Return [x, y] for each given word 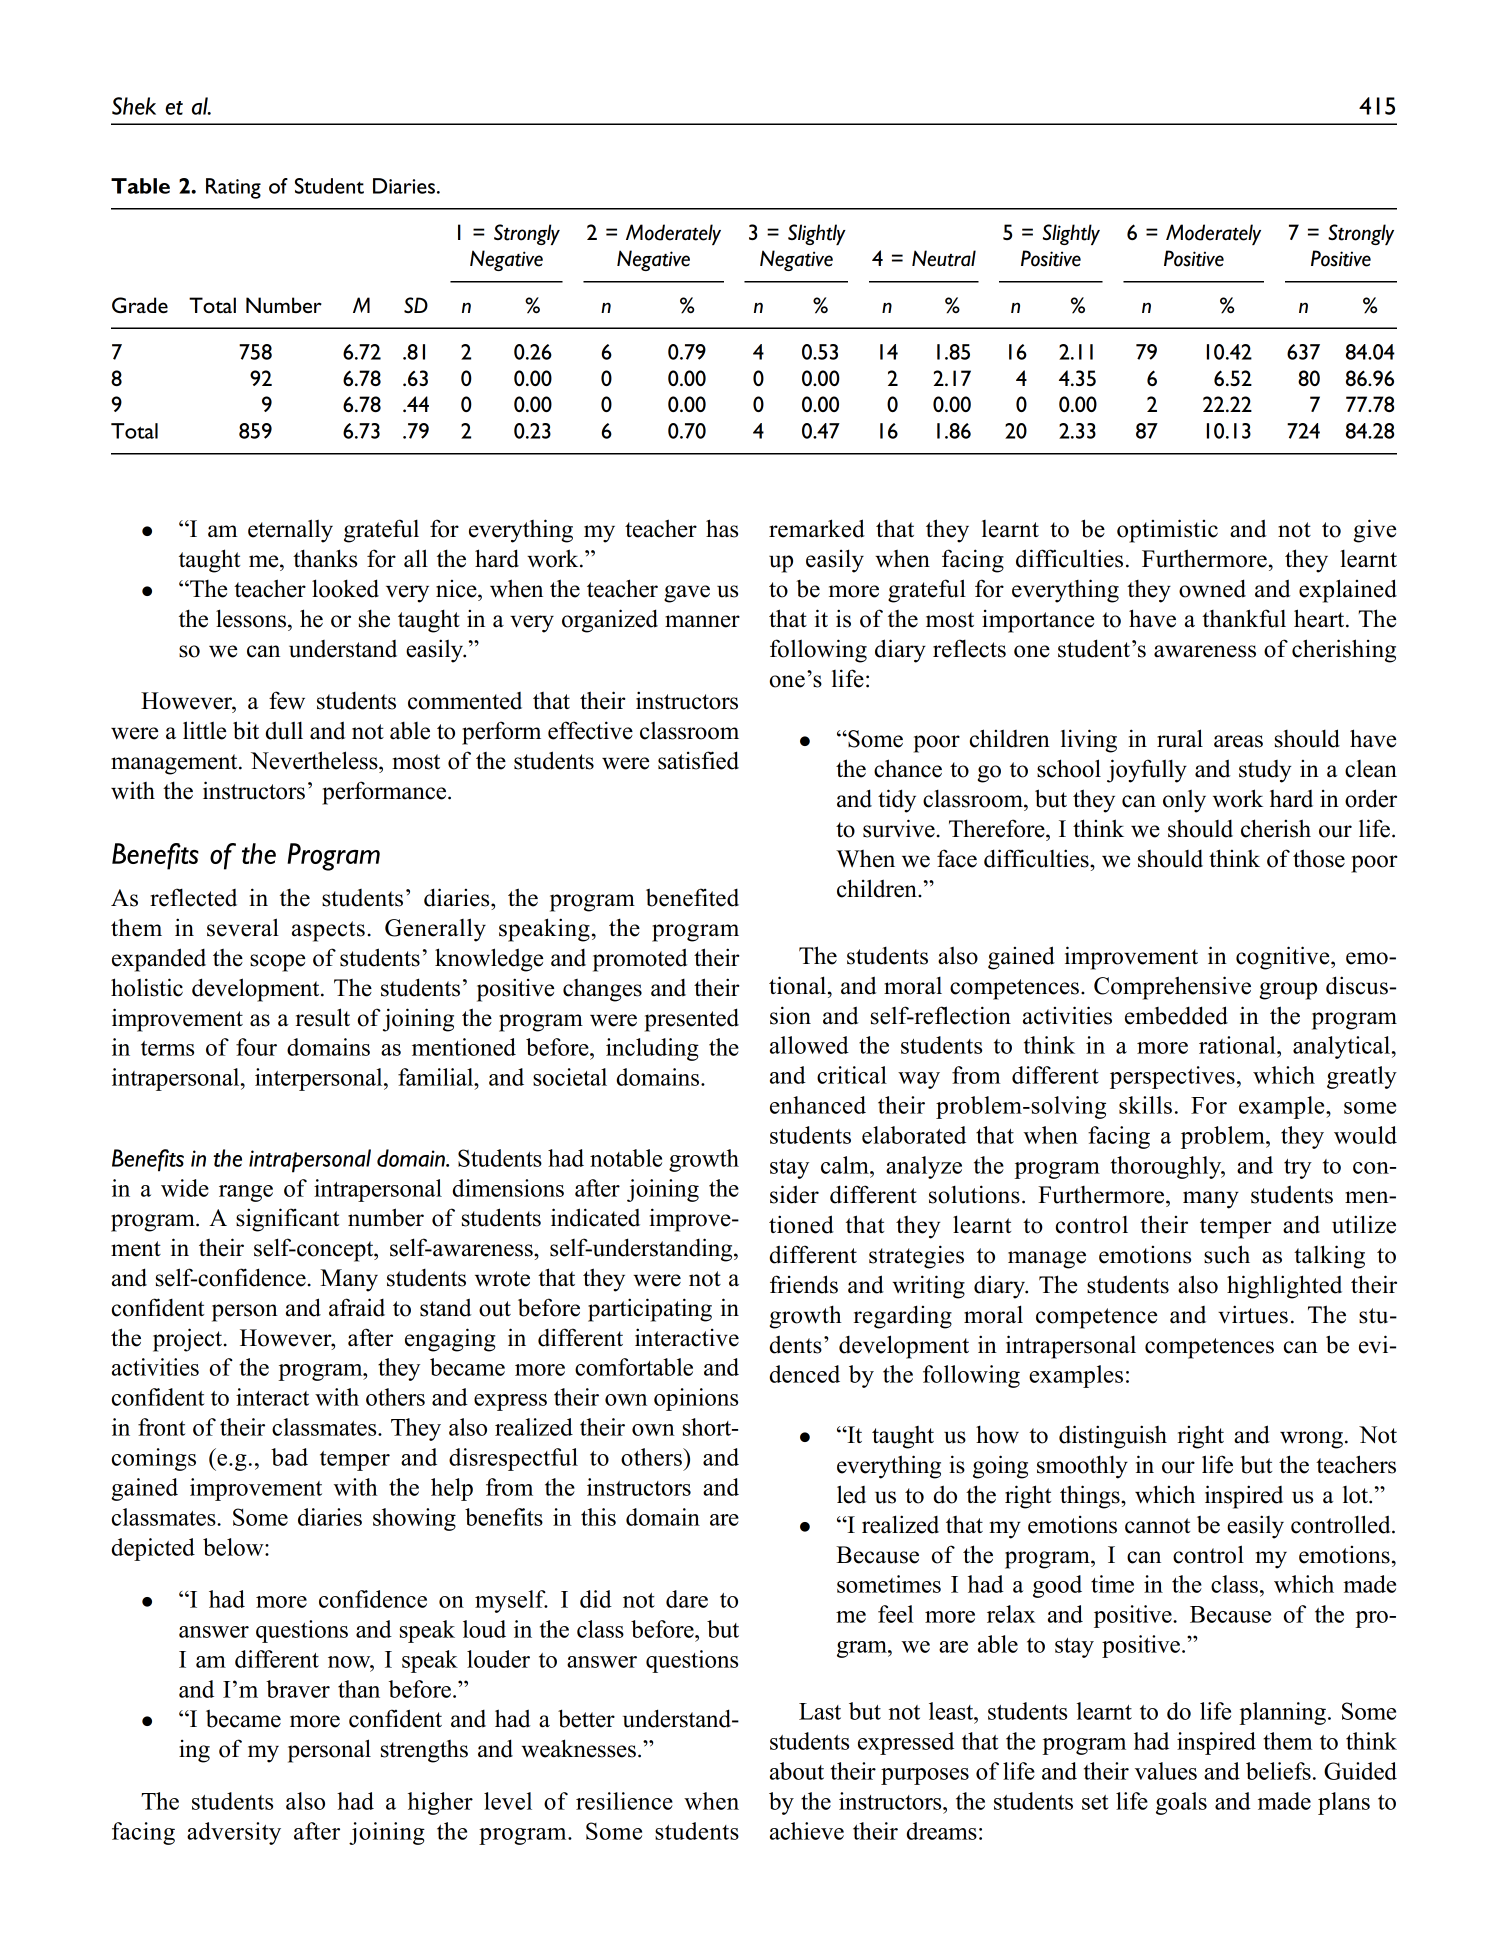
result [323, 1017]
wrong [1311, 1440]
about [797, 1771]
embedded [1176, 1015]
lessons [252, 618]
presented [692, 1020]
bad [289, 1457]
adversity [234, 1833]
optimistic [1167, 531]
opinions [696, 1399]
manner [702, 621]
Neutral [944, 258]
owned [1212, 588]
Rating [233, 188]
